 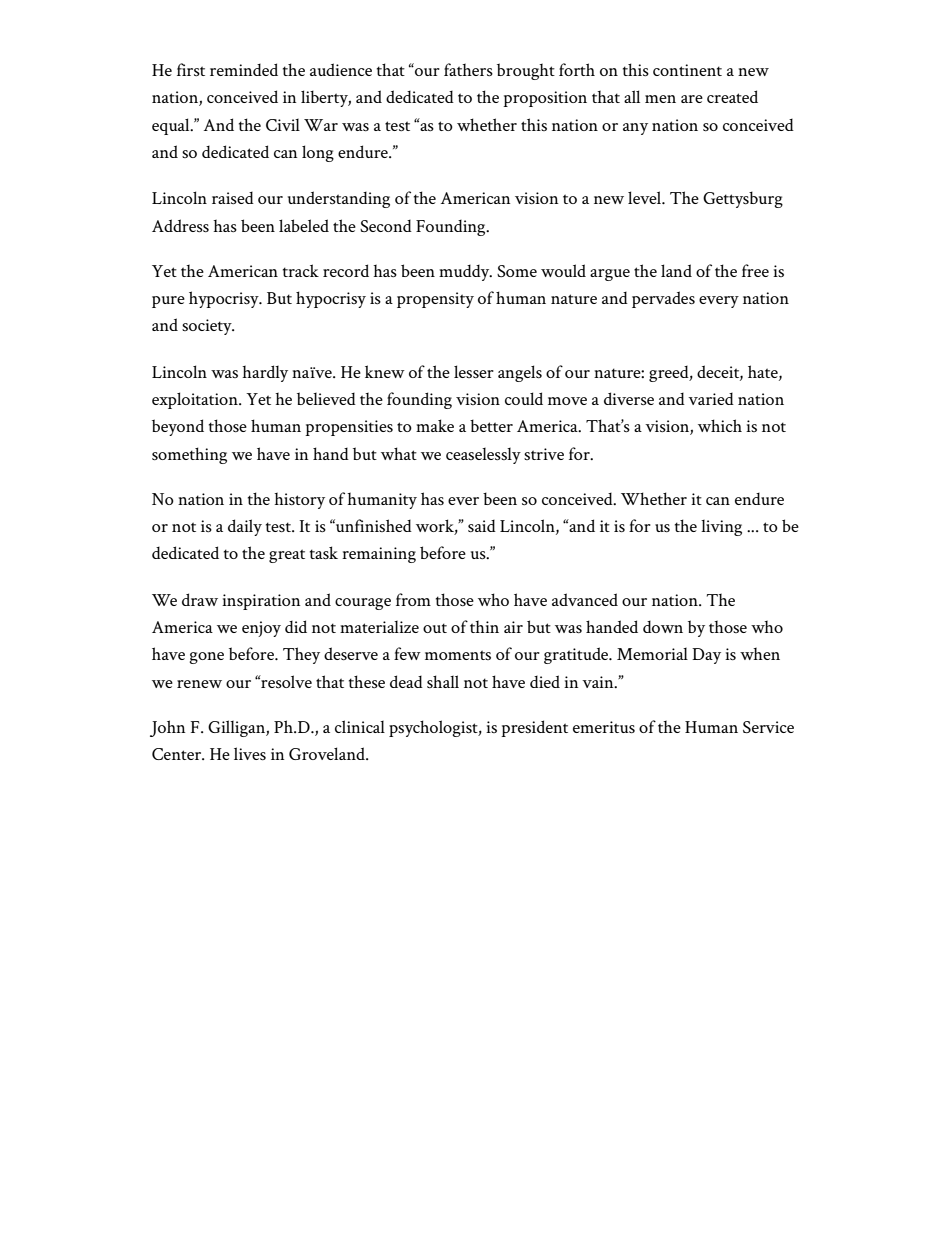 I want to click on pervades, so click(x=663, y=299).
